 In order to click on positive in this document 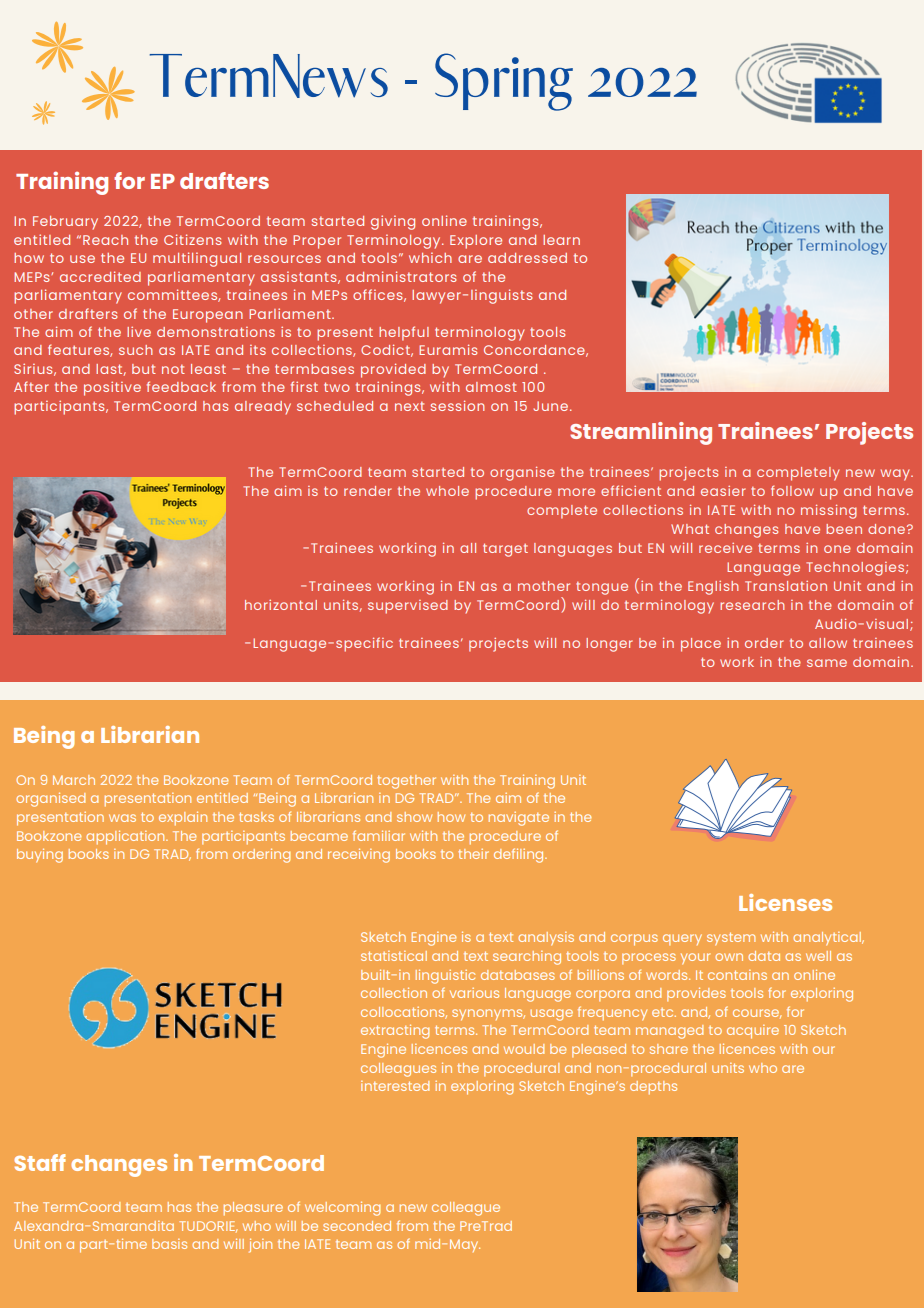, I will do `click(112, 388)`.
